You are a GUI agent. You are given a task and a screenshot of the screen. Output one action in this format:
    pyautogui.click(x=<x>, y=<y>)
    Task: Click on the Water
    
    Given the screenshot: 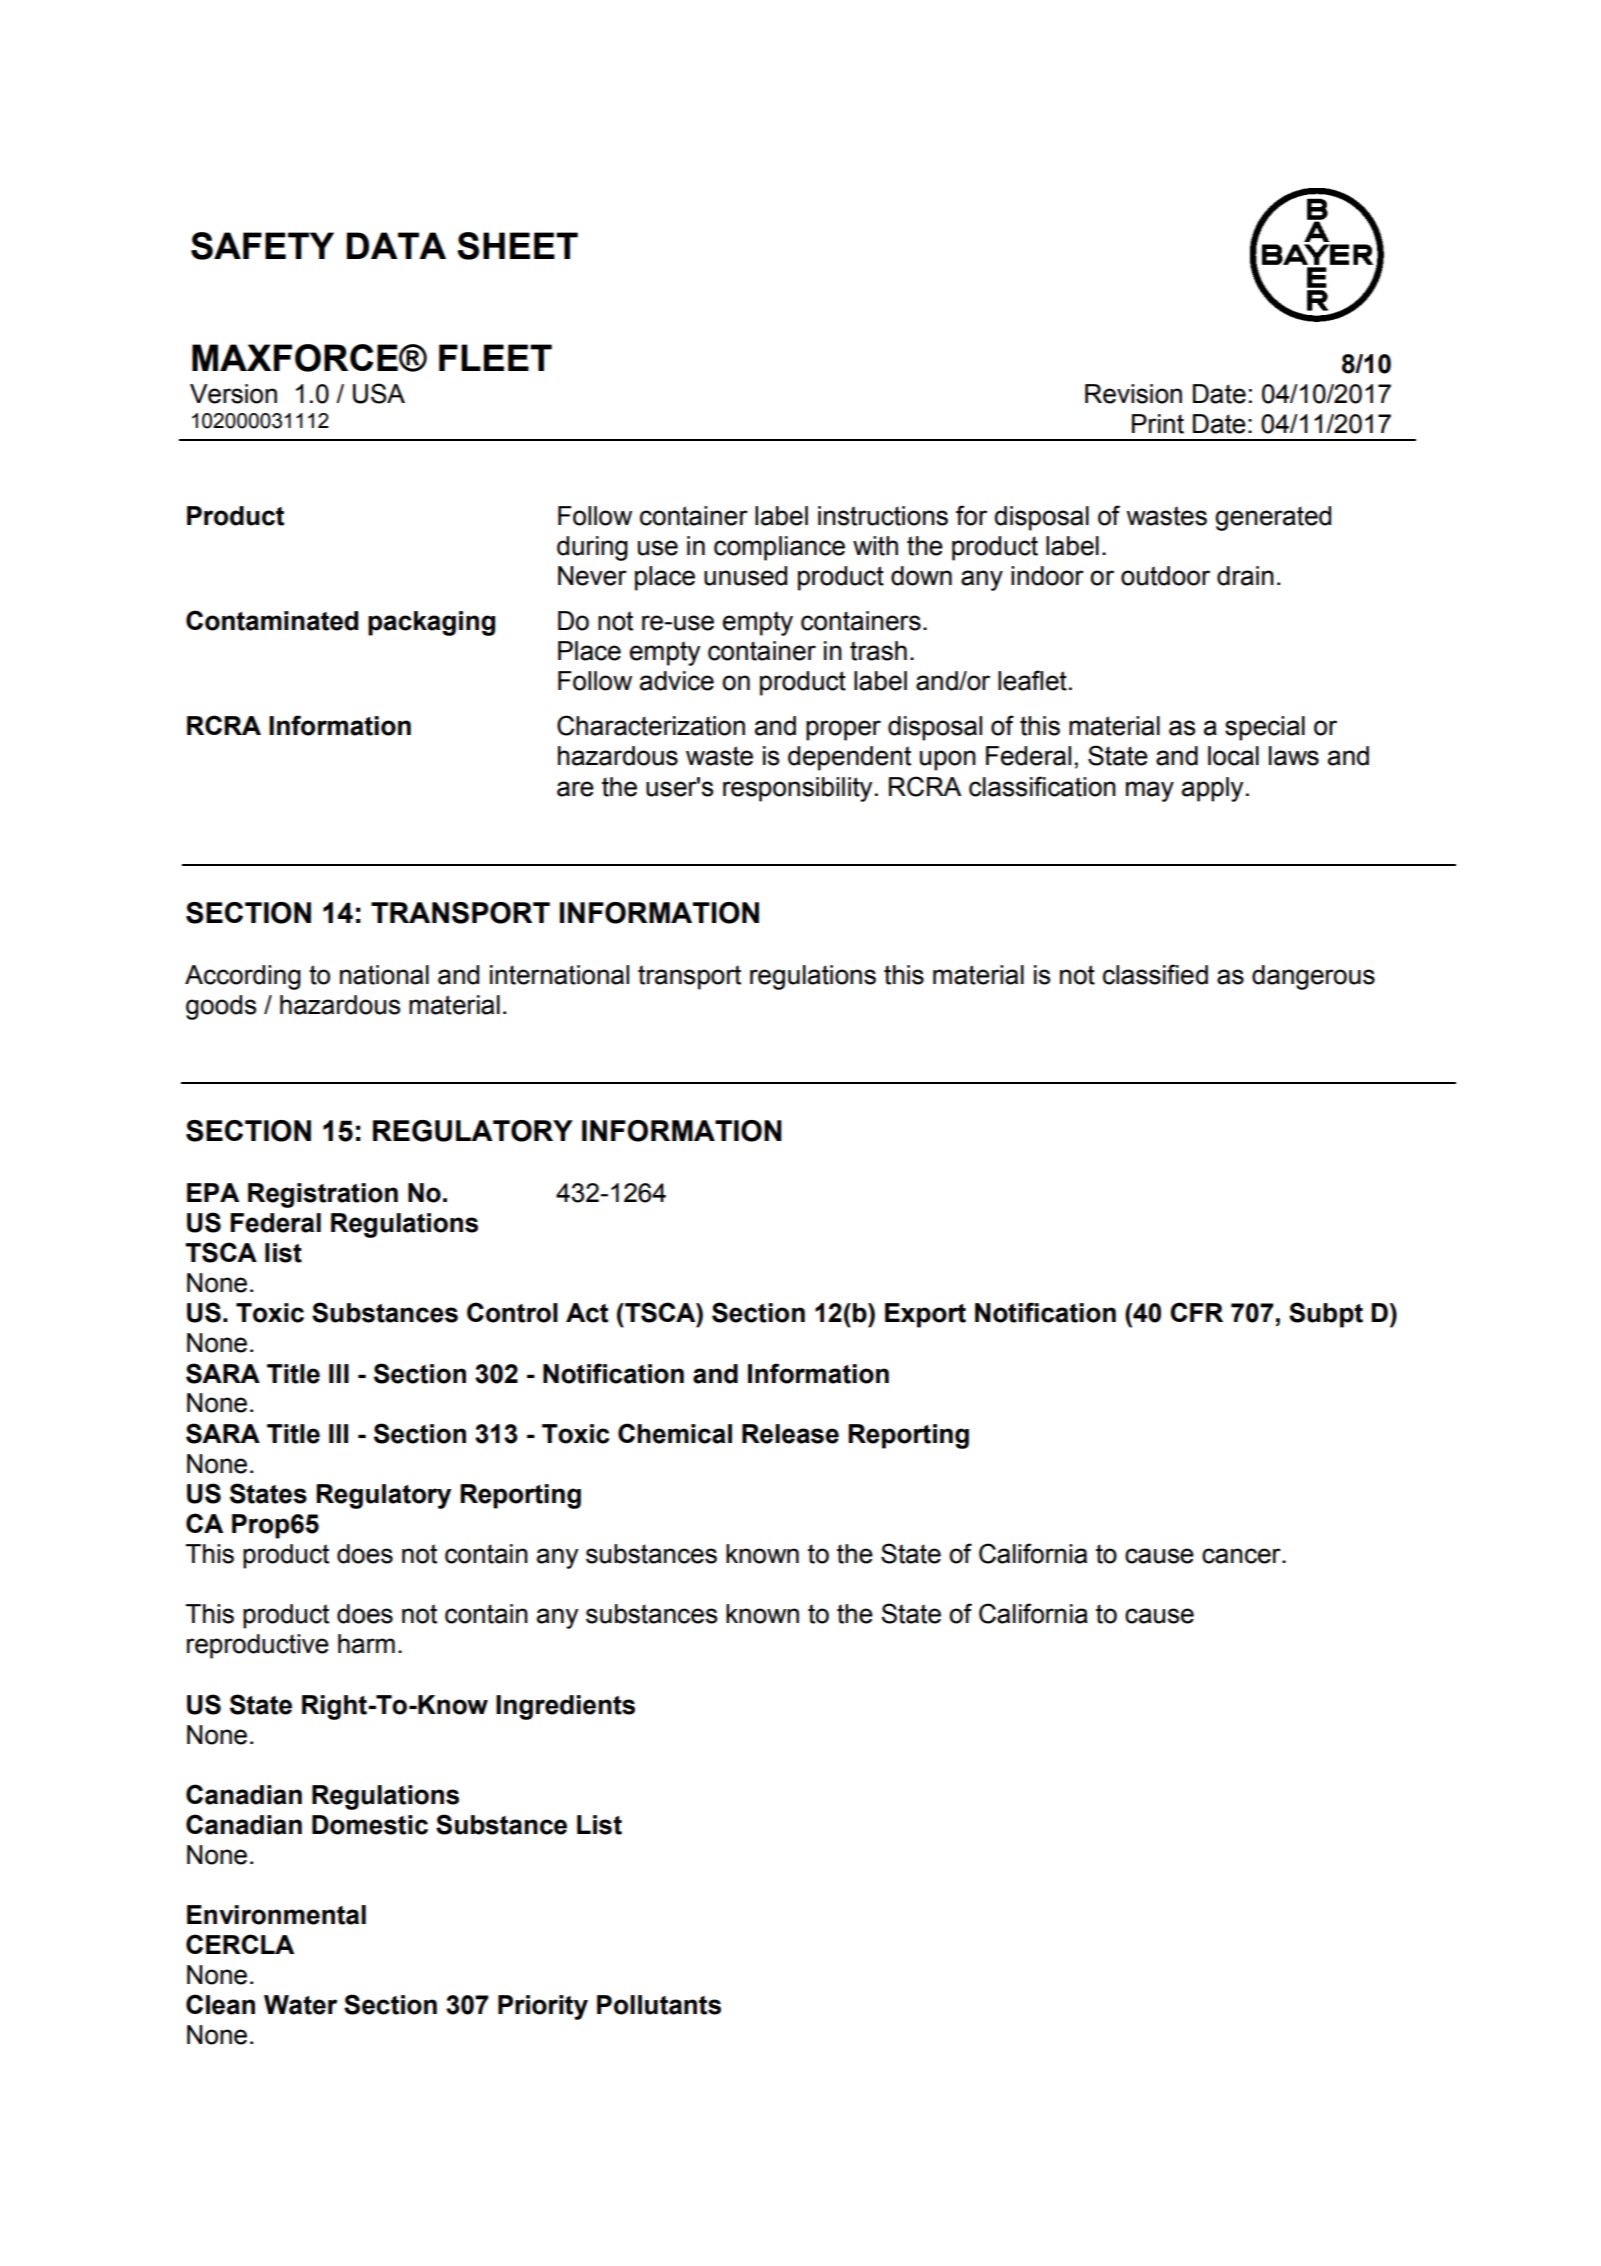 What is the action you would take?
    pyautogui.click(x=300, y=2005)
